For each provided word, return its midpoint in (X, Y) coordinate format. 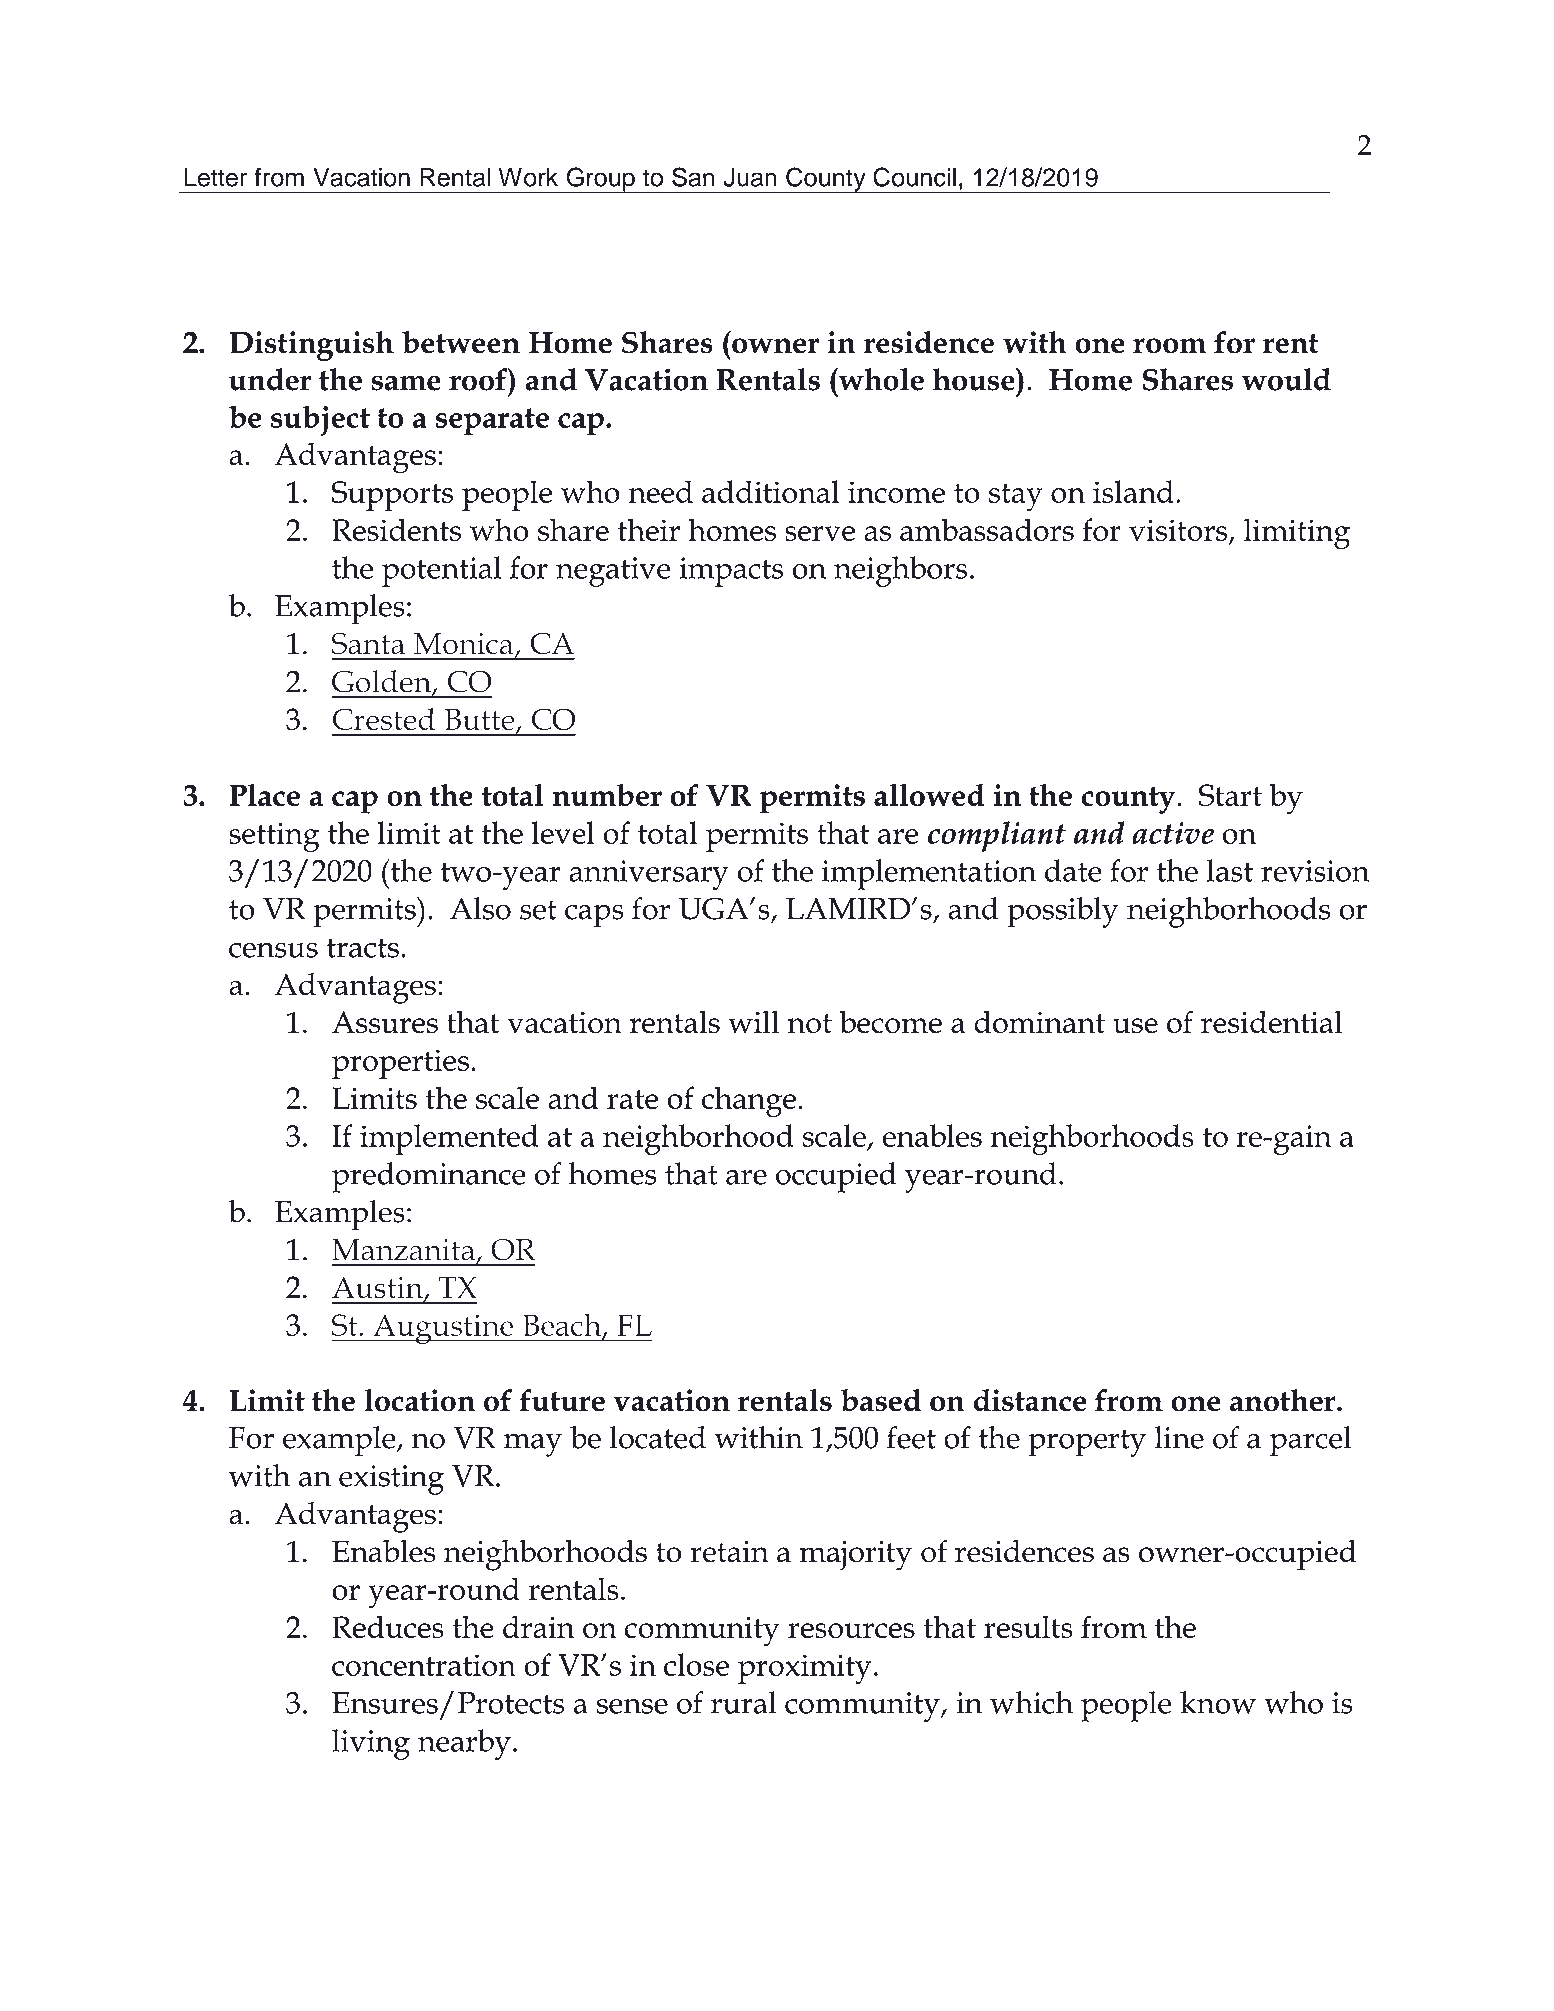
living (371, 1744)
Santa (368, 643)
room (1169, 346)
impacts (731, 572)
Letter (215, 177)
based (881, 1400)
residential (1272, 1021)
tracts (363, 948)
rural (744, 1702)
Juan (750, 177)
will (753, 1021)
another (1284, 1400)
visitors (1179, 531)
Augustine (443, 1329)
